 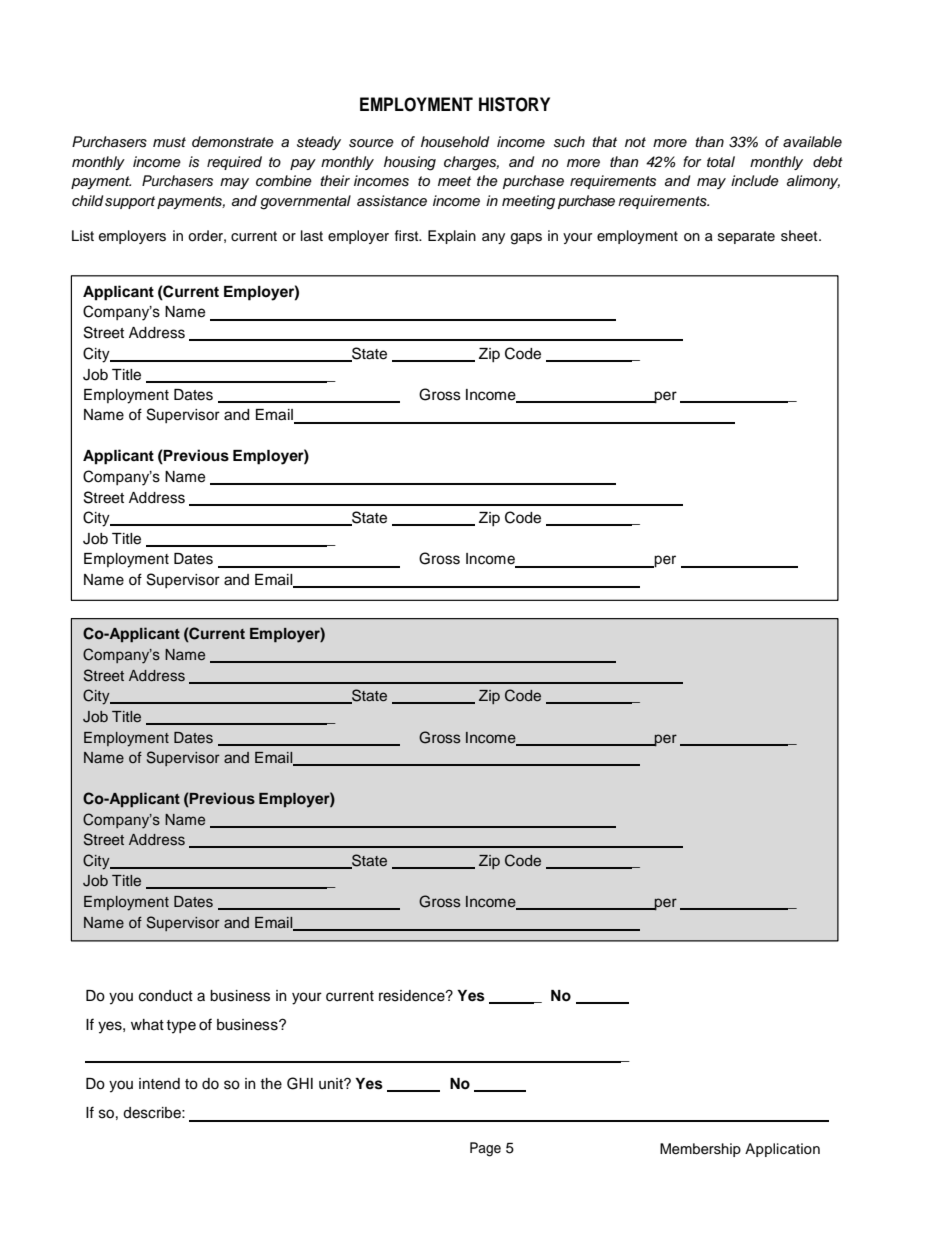 I want to click on Page, so click(x=485, y=1149).
